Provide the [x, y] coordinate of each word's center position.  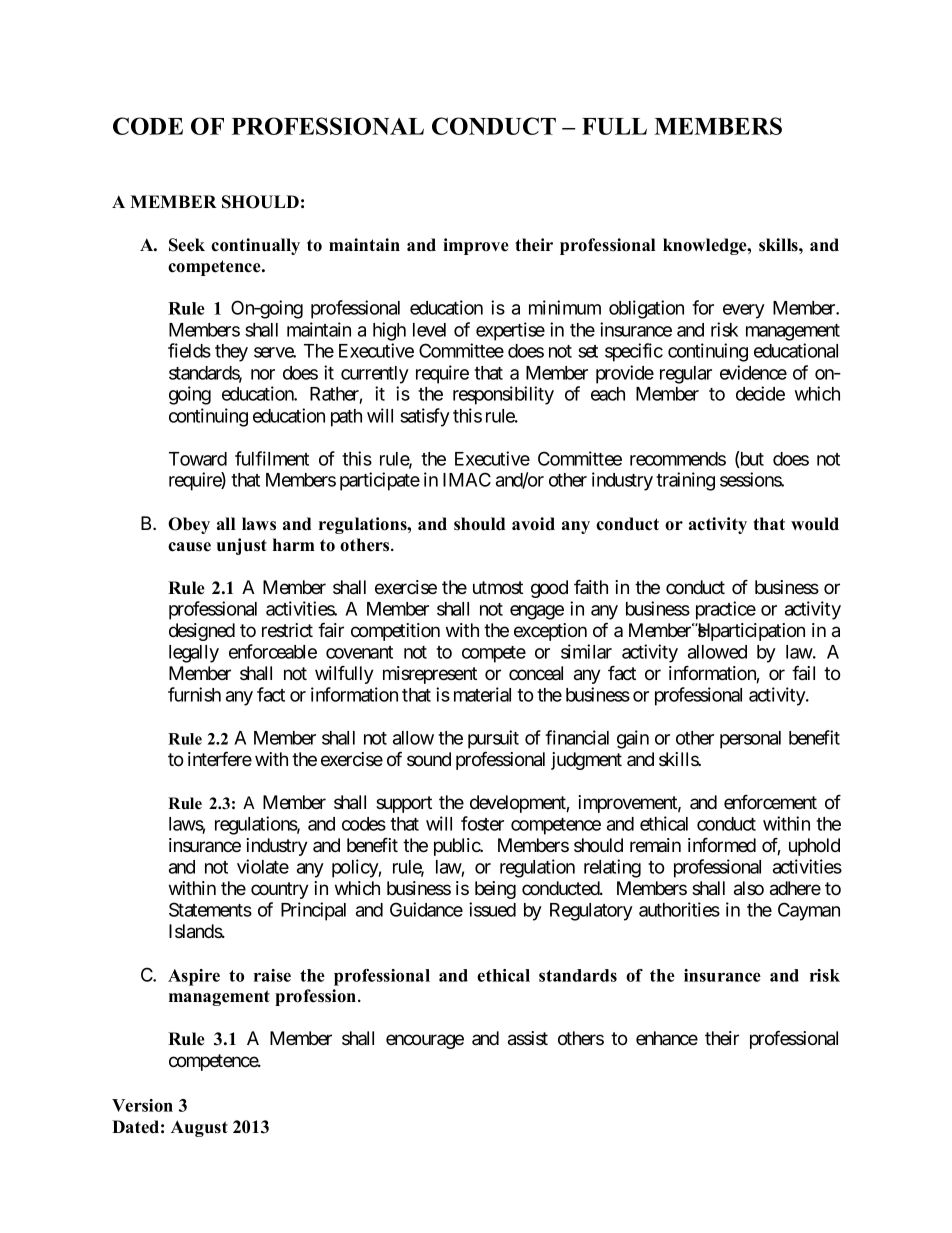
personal [750, 740]
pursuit [493, 739]
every [744, 311]
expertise [510, 331]
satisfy [425, 417]
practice [726, 610]
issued [492, 909]
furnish [194, 694]
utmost [498, 588]
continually [255, 246]
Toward [198, 459]
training [685, 481]
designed [202, 632]
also [749, 888]
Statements [210, 909]
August [199, 1128]
